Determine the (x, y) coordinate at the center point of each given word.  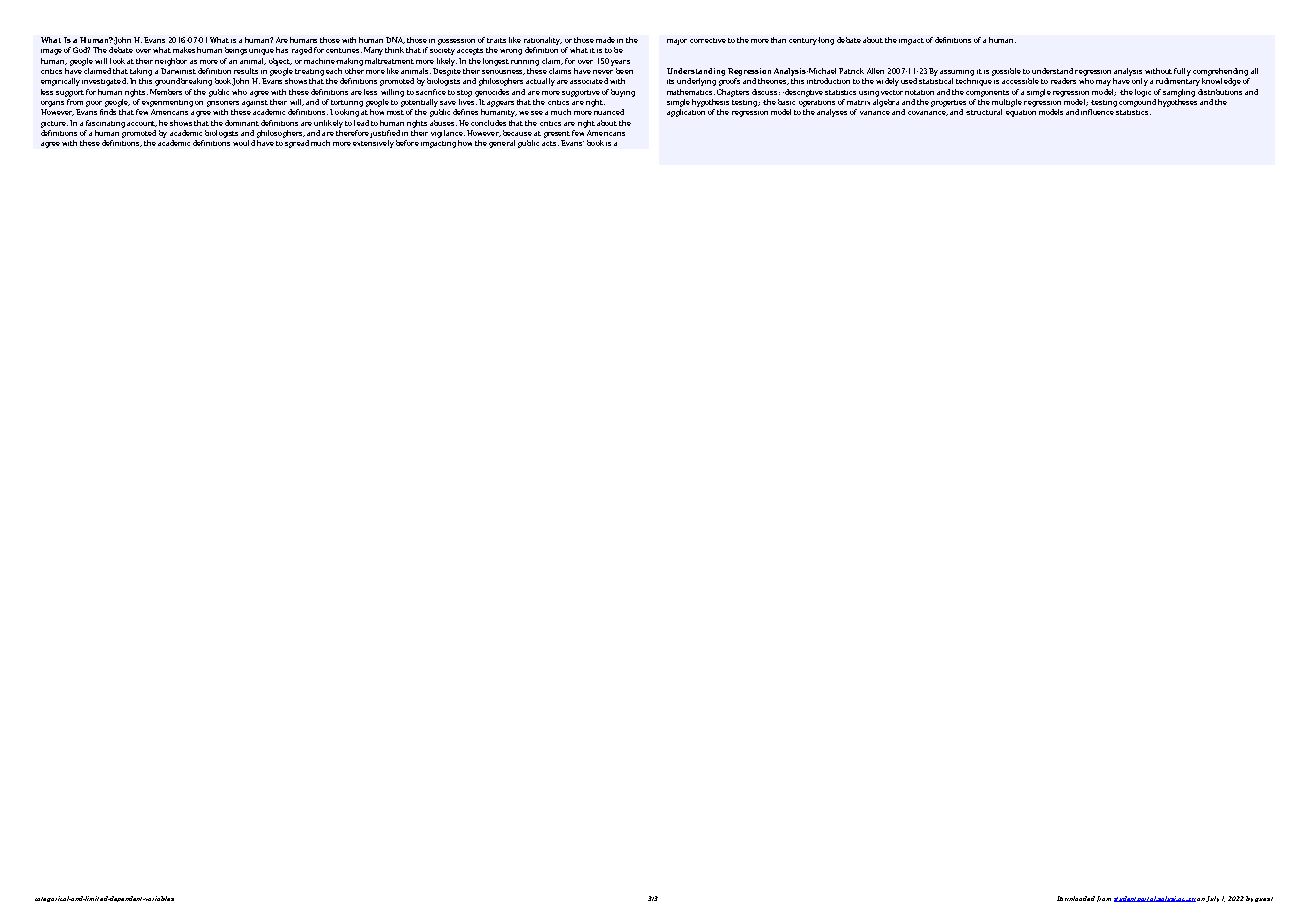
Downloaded (1076, 898)
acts (550, 143)
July (1212, 899)
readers (1063, 81)
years (620, 63)
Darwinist (178, 71)
